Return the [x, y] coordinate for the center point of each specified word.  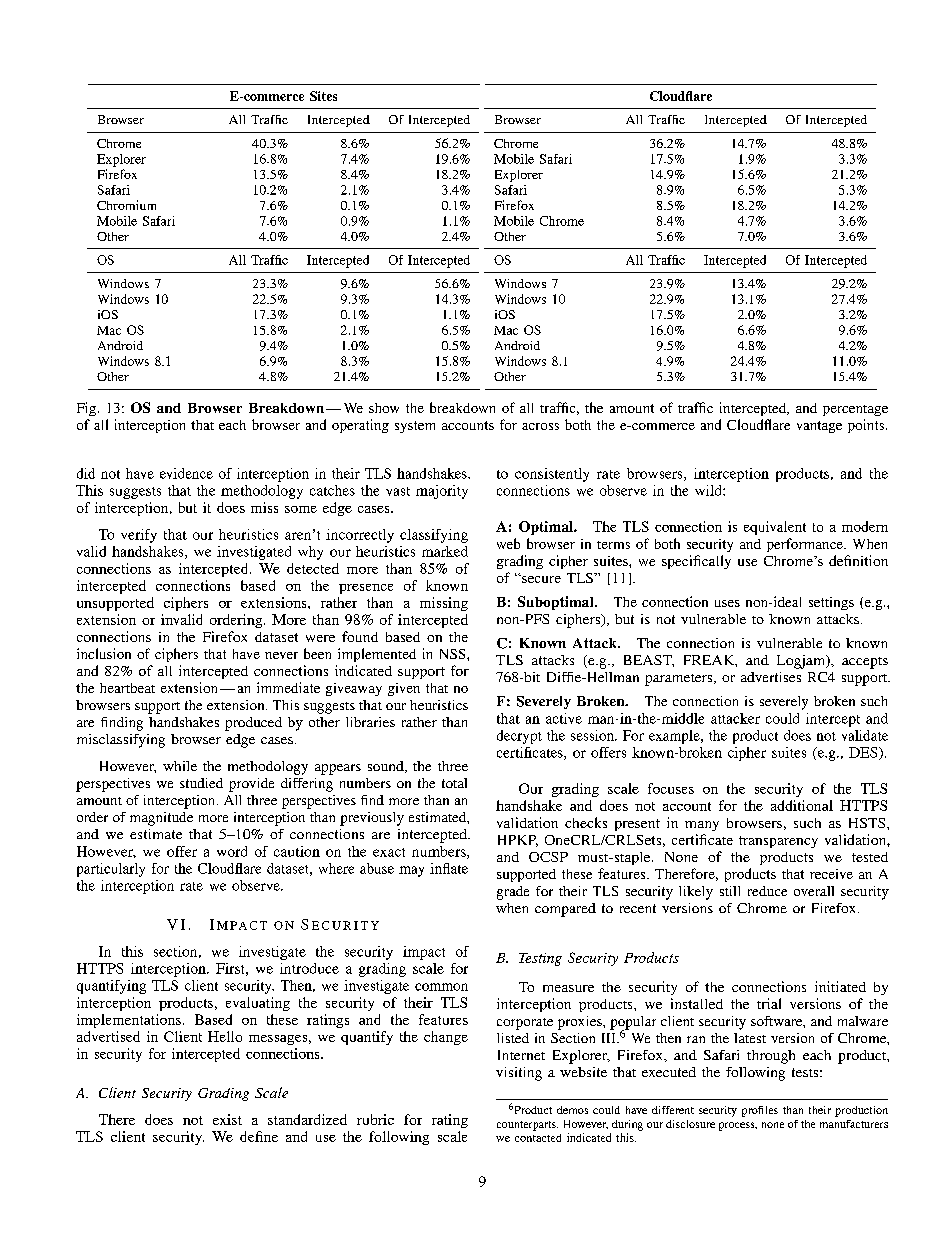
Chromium [126, 205]
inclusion [104, 653]
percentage [855, 410]
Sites [323, 96]
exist [227, 1119]
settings [831, 603]
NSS [454, 654]
